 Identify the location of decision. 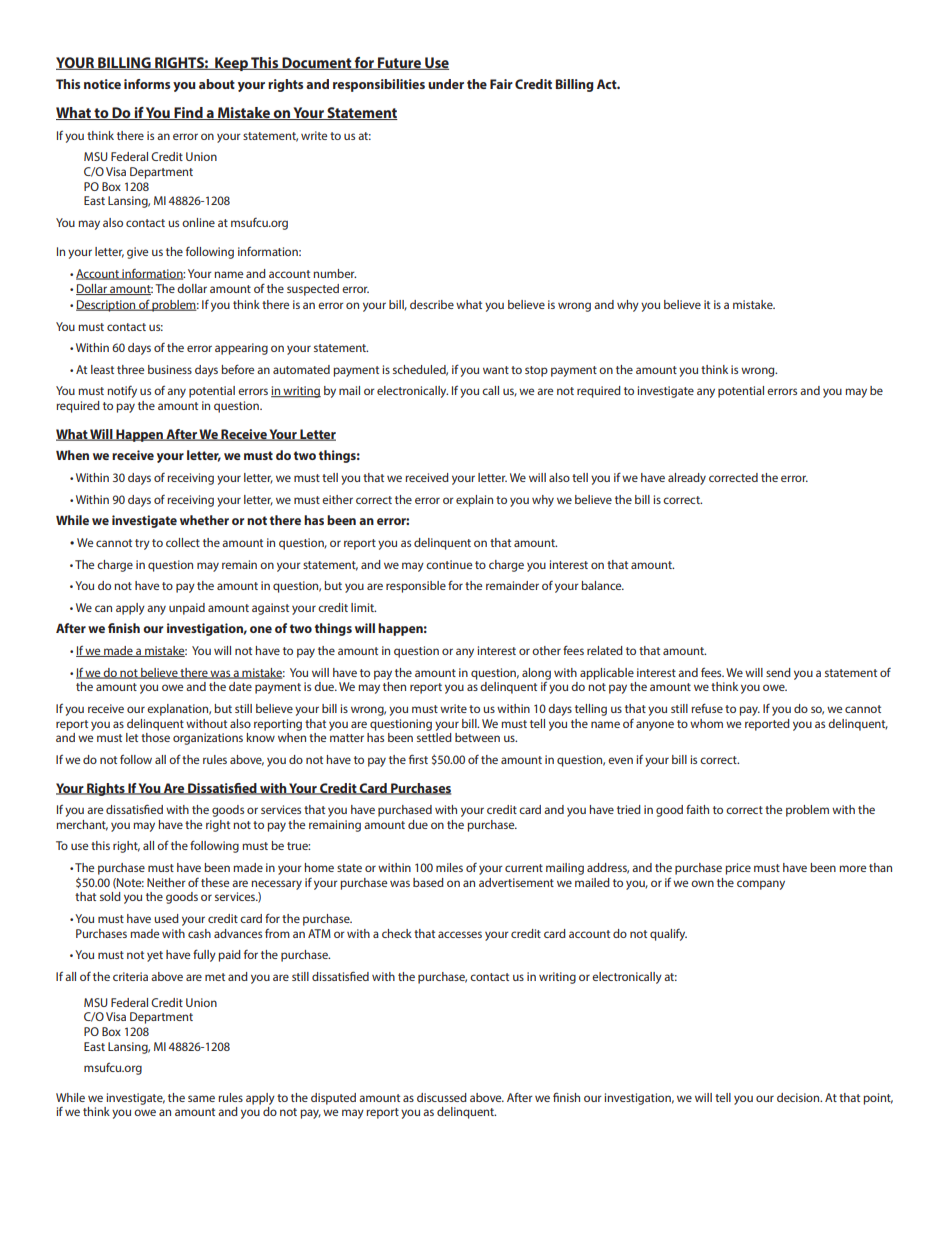
(799, 1097).
